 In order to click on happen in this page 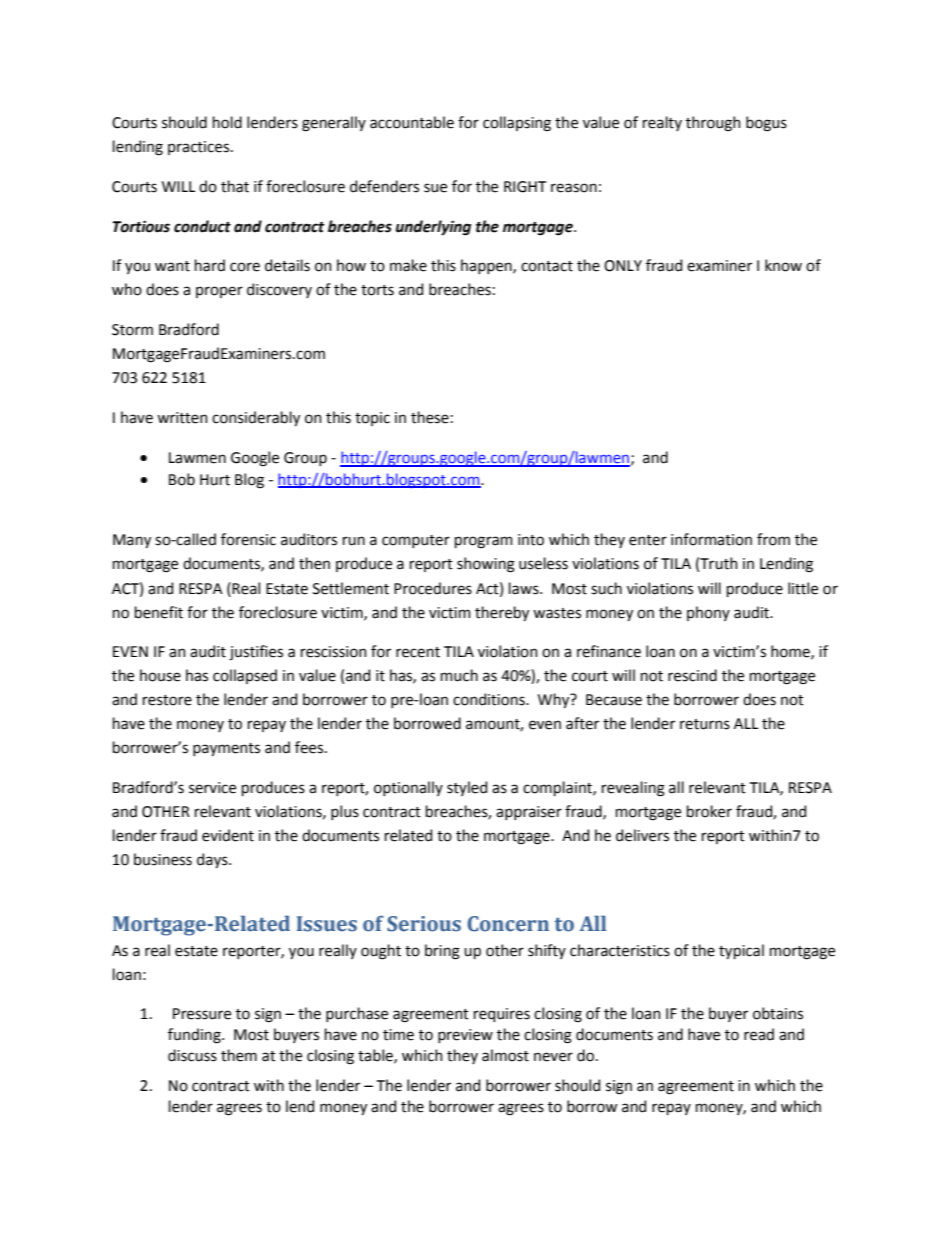, I will do `click(487, 266)`.
